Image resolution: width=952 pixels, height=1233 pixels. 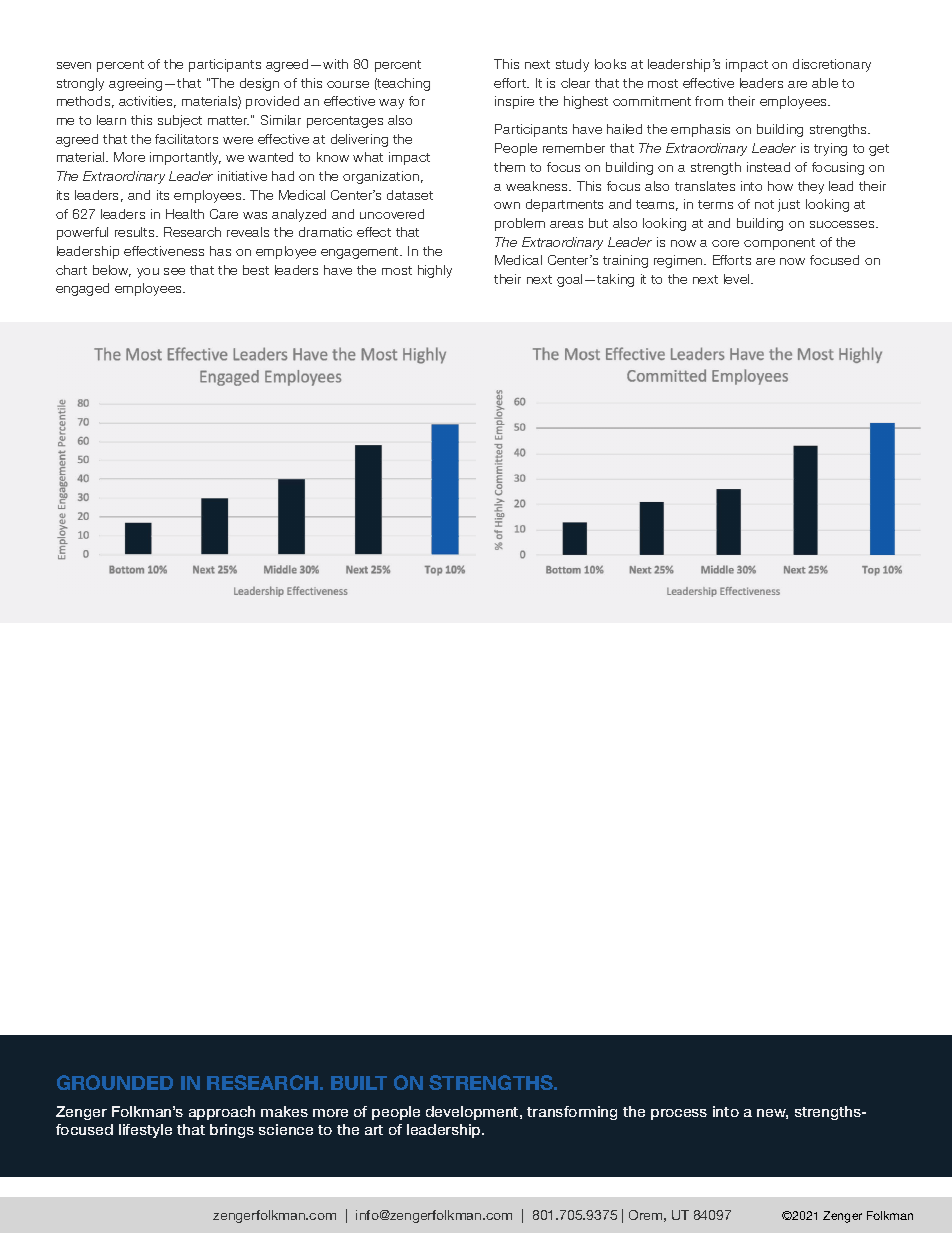 What do you see at coordinates (180, 121) in the document?
I see `subject` at bounding box center [180, 121].
